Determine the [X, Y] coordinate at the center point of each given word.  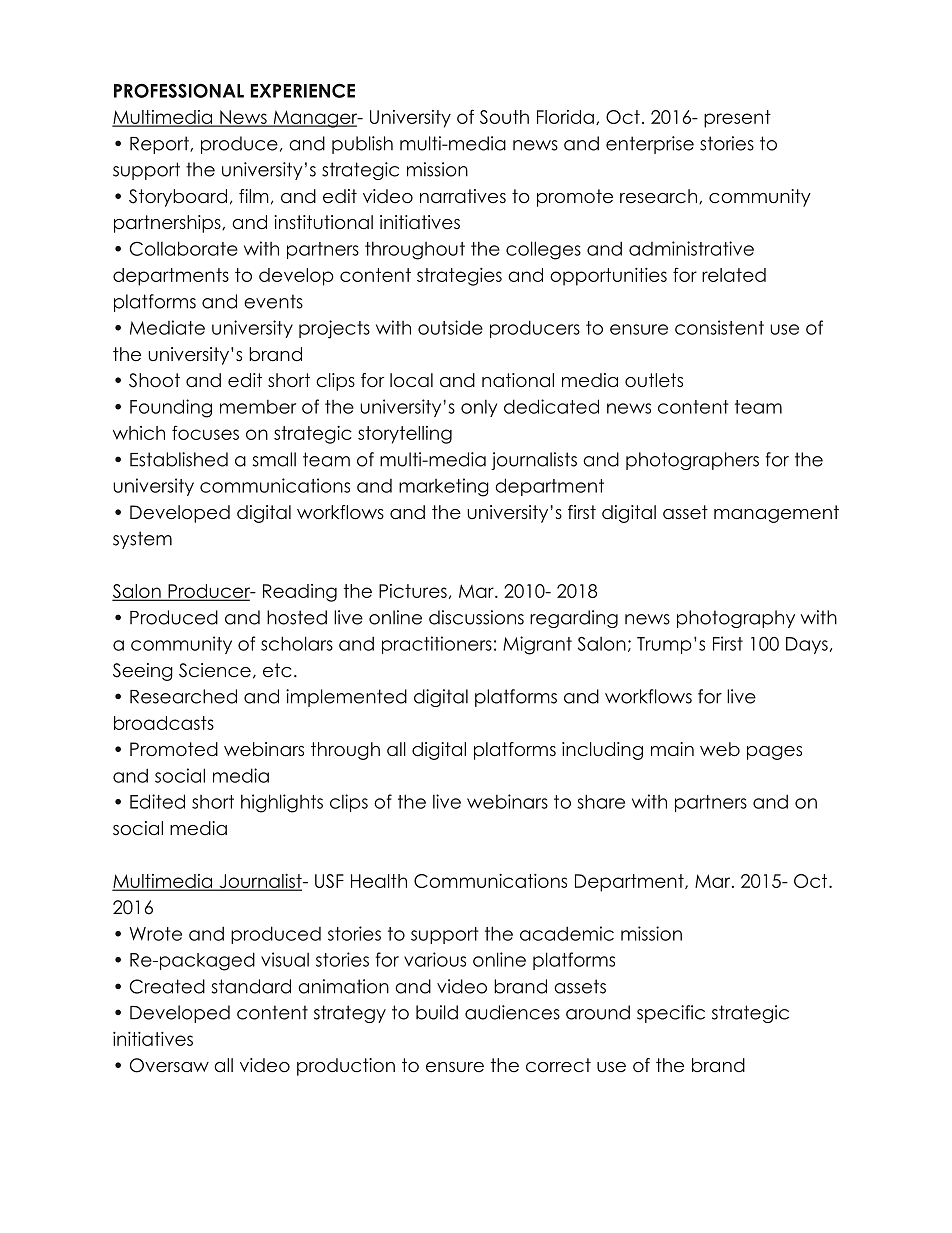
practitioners [437, 645]
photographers [692, 461]
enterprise [650, 145]
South [504, 117]
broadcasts [164, 723]
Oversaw [169, 1065]
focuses [205, 432]
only [479, 408]
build [437, 1012]
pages [774, 753]
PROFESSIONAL [179, 90]
